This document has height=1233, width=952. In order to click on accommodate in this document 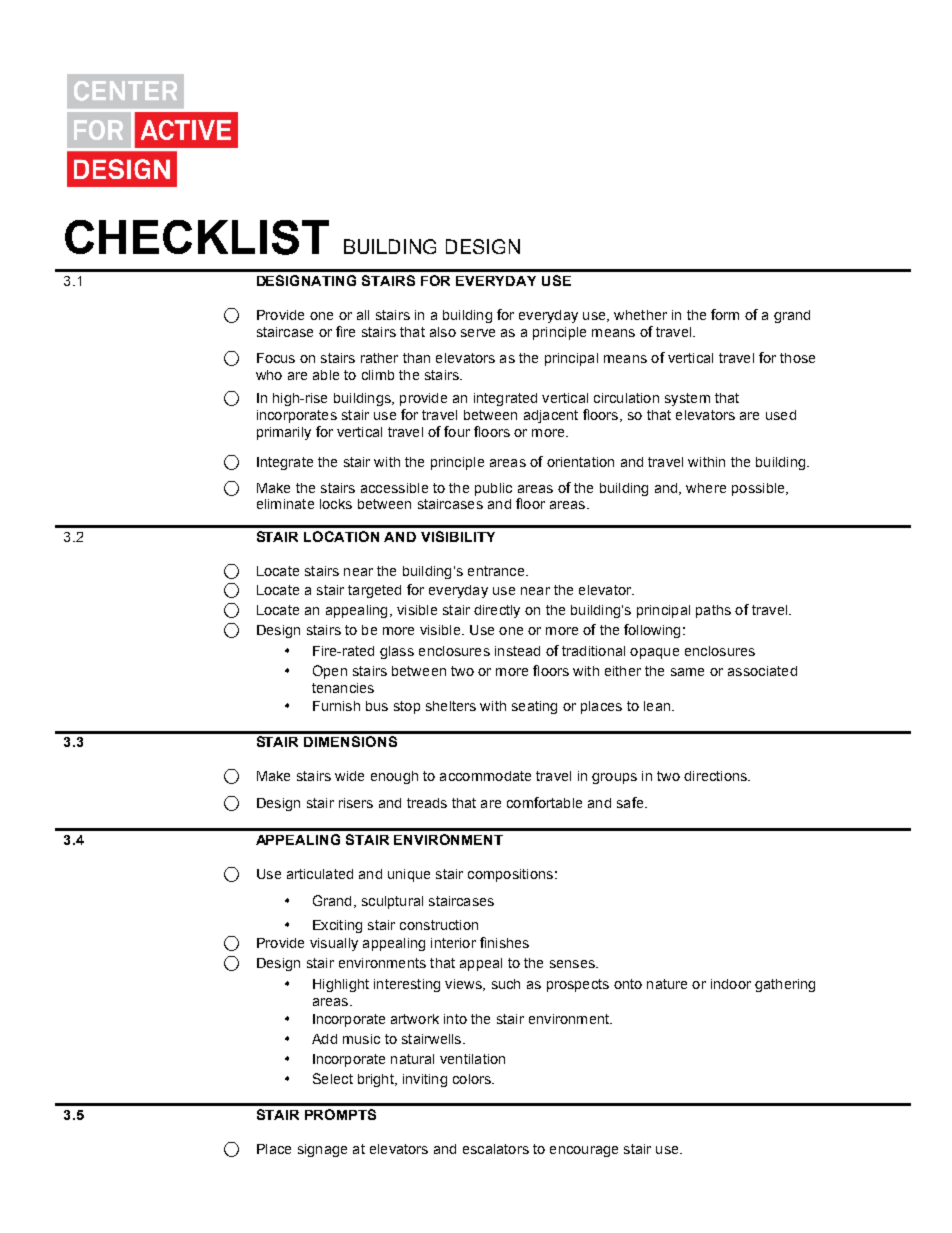, I will do `click(485, 776)`.
